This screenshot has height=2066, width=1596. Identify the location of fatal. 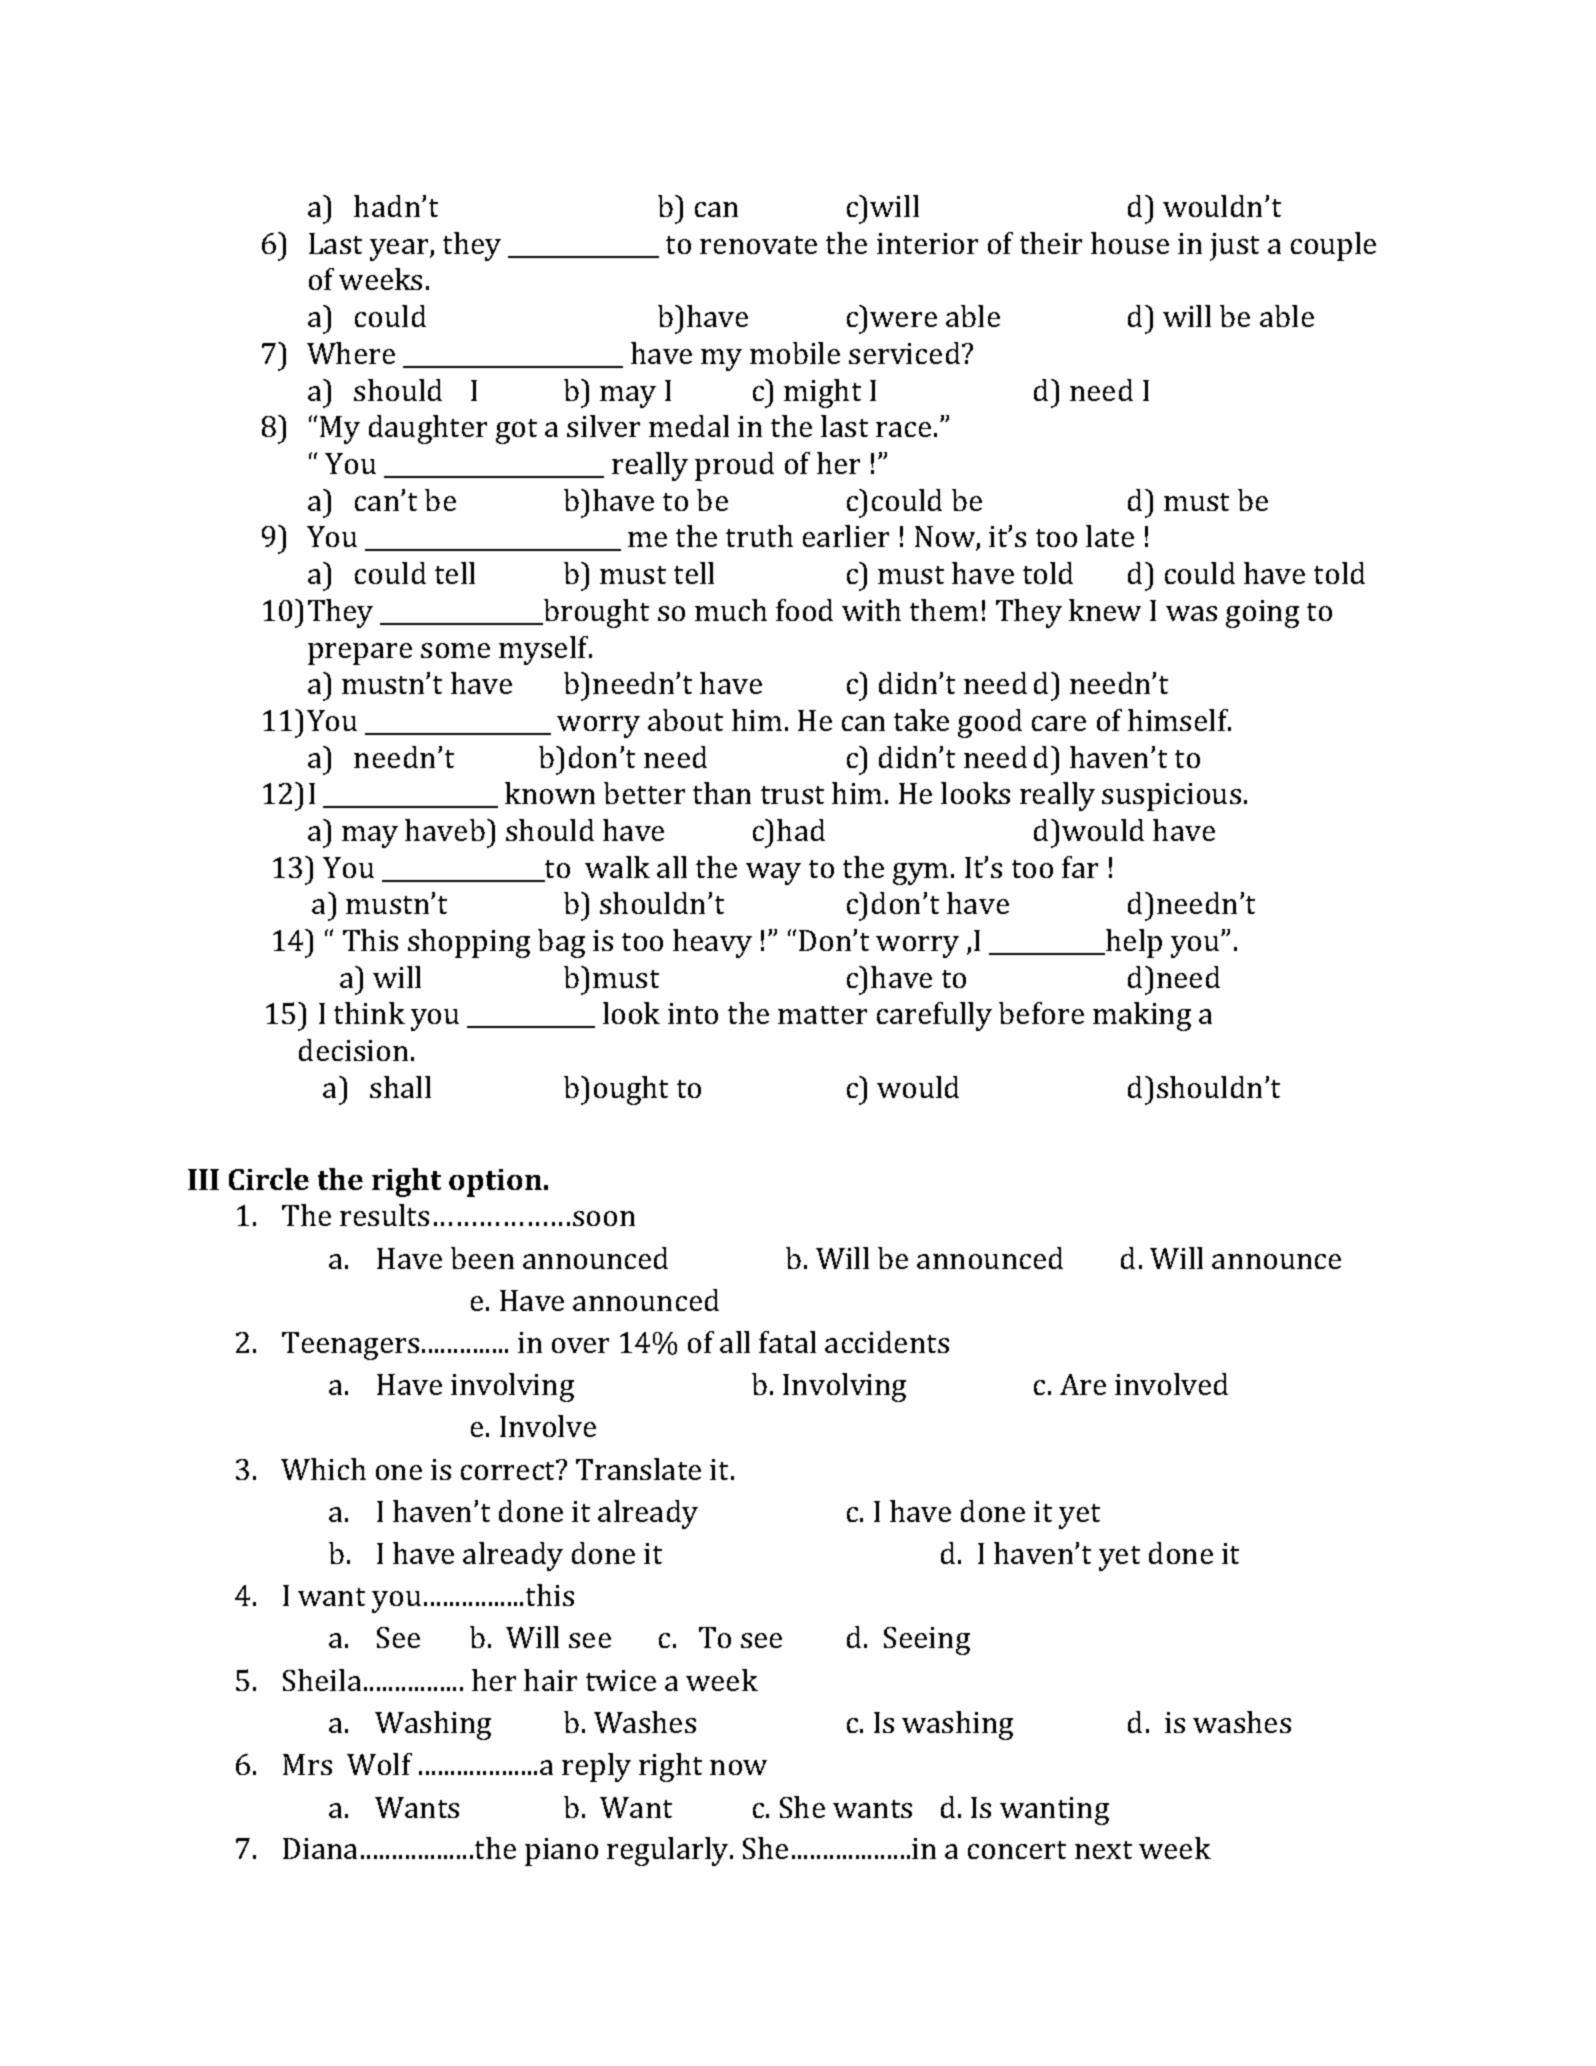
(787, 1342).
